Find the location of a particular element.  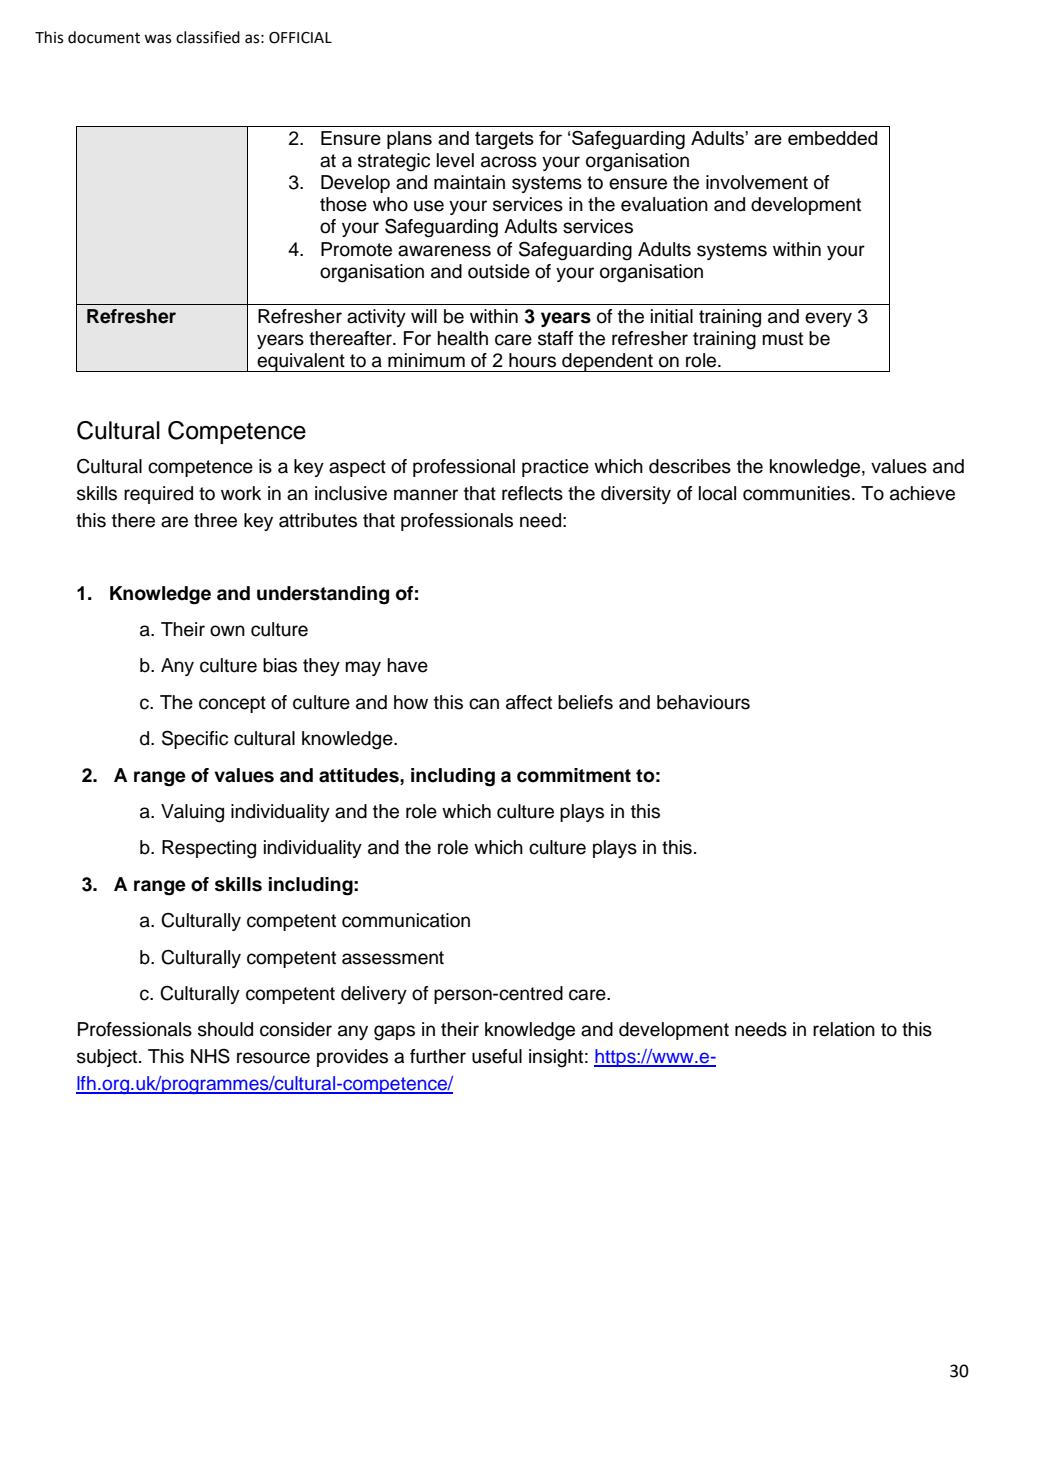

targets is located at coordinates (504, 141).
